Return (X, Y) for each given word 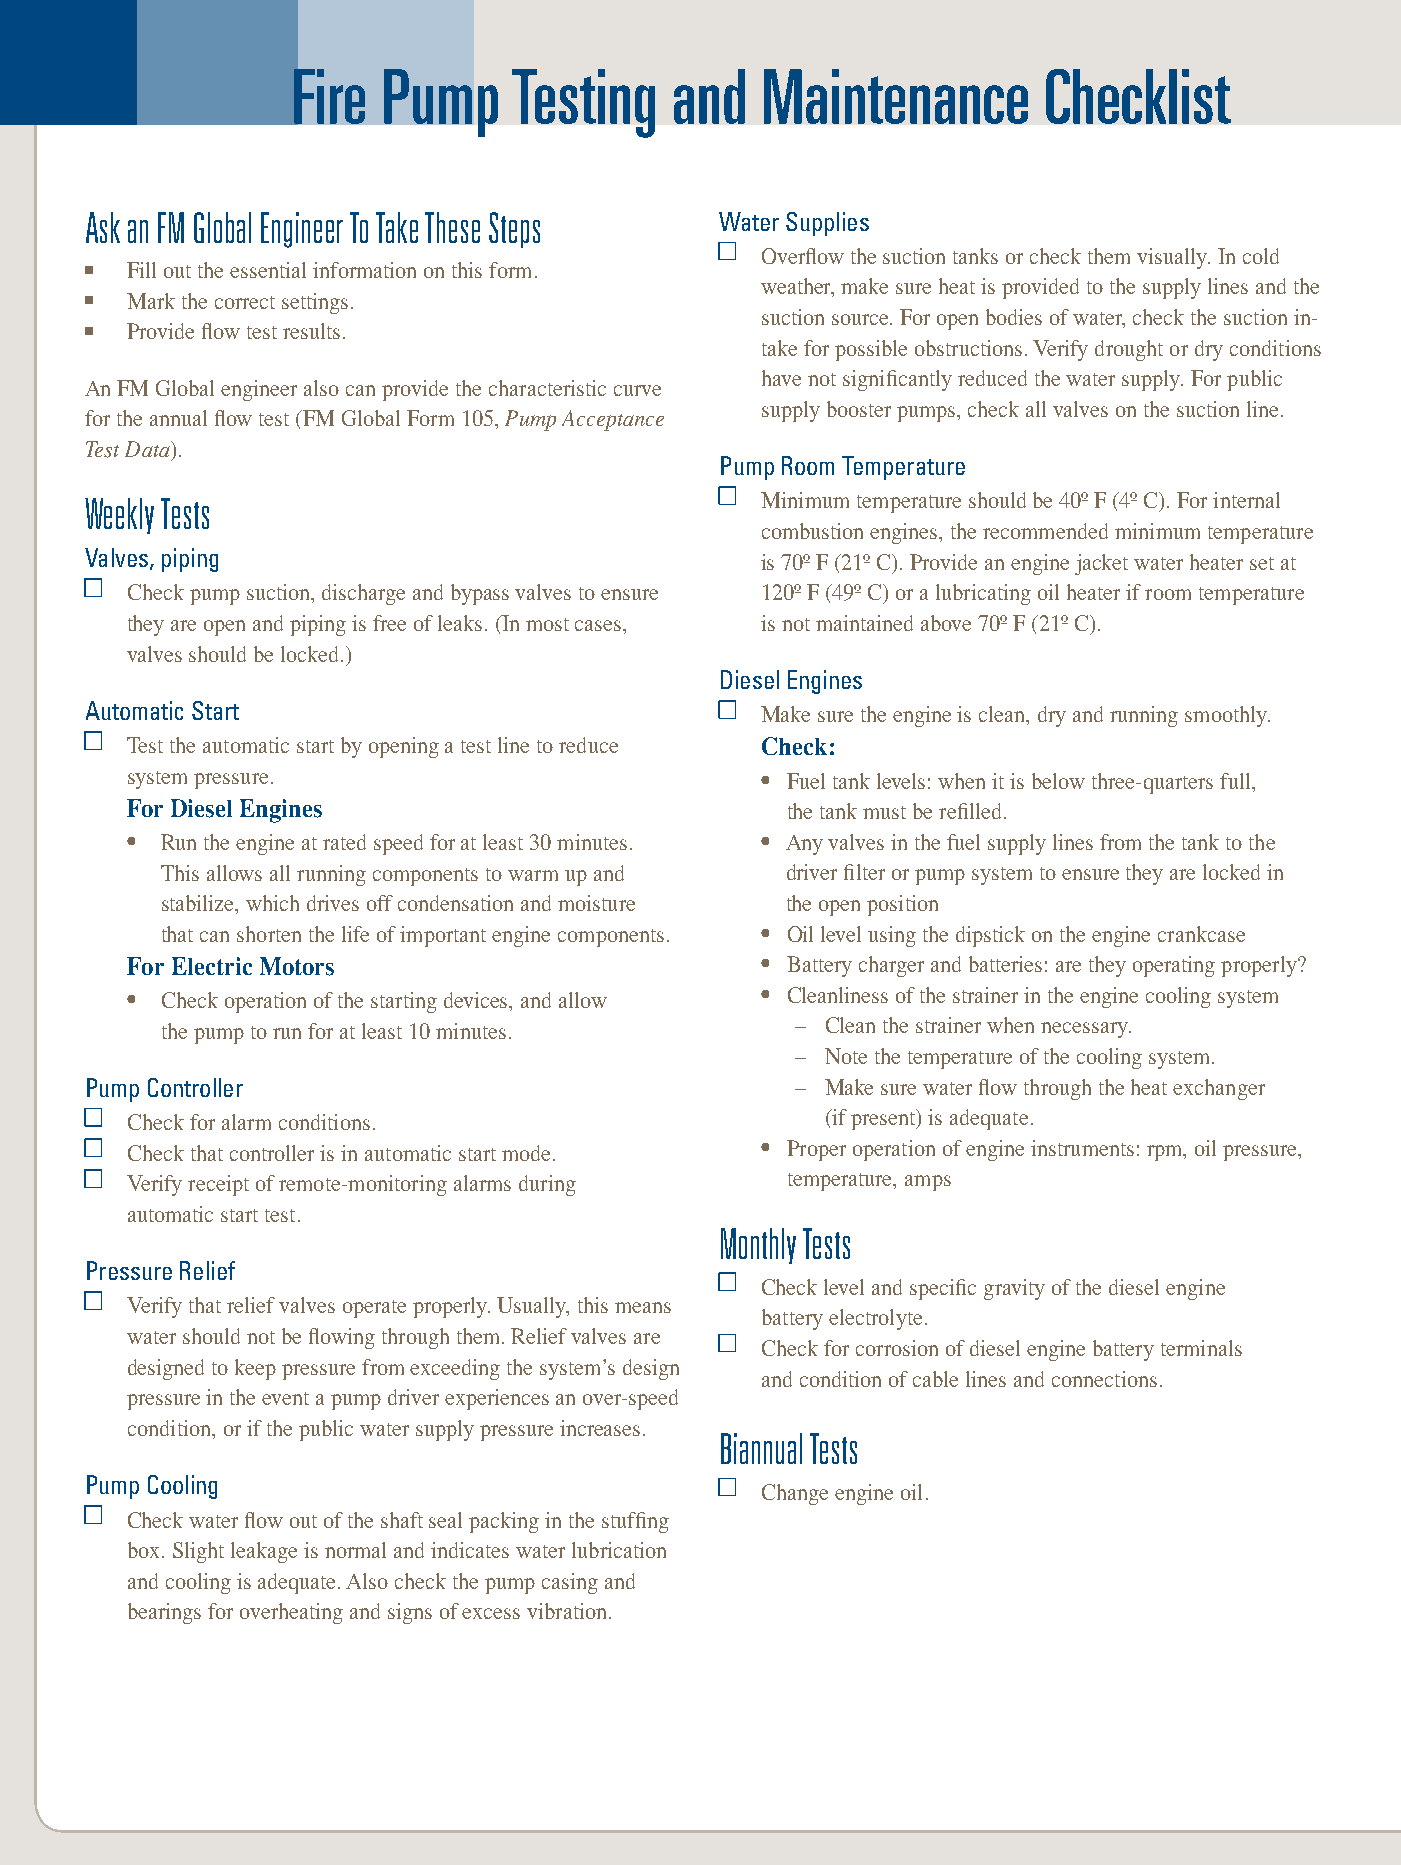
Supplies (827, 224)
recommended (1045, 531)
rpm (1166, 1153)
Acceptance (613, 420)
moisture (596, 903)
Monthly (758, 1246)
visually (1173, 258)
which (272, 903)
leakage (264, 1552)
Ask (103, 227)
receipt (218, 1185)
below (1058, 781)
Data (148, 449)
